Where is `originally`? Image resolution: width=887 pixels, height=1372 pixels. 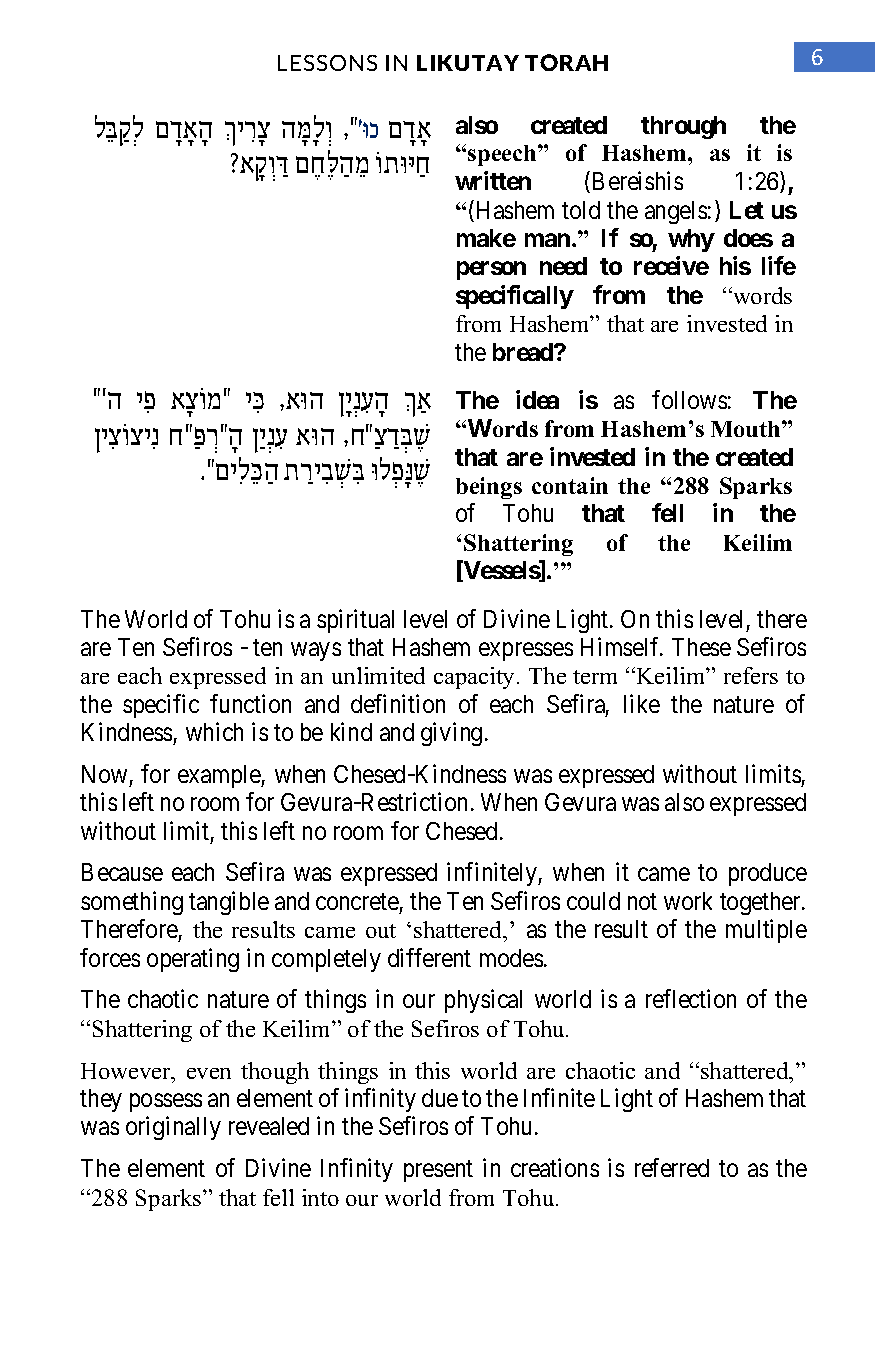 originally is located at coordinates (173, 1128).
